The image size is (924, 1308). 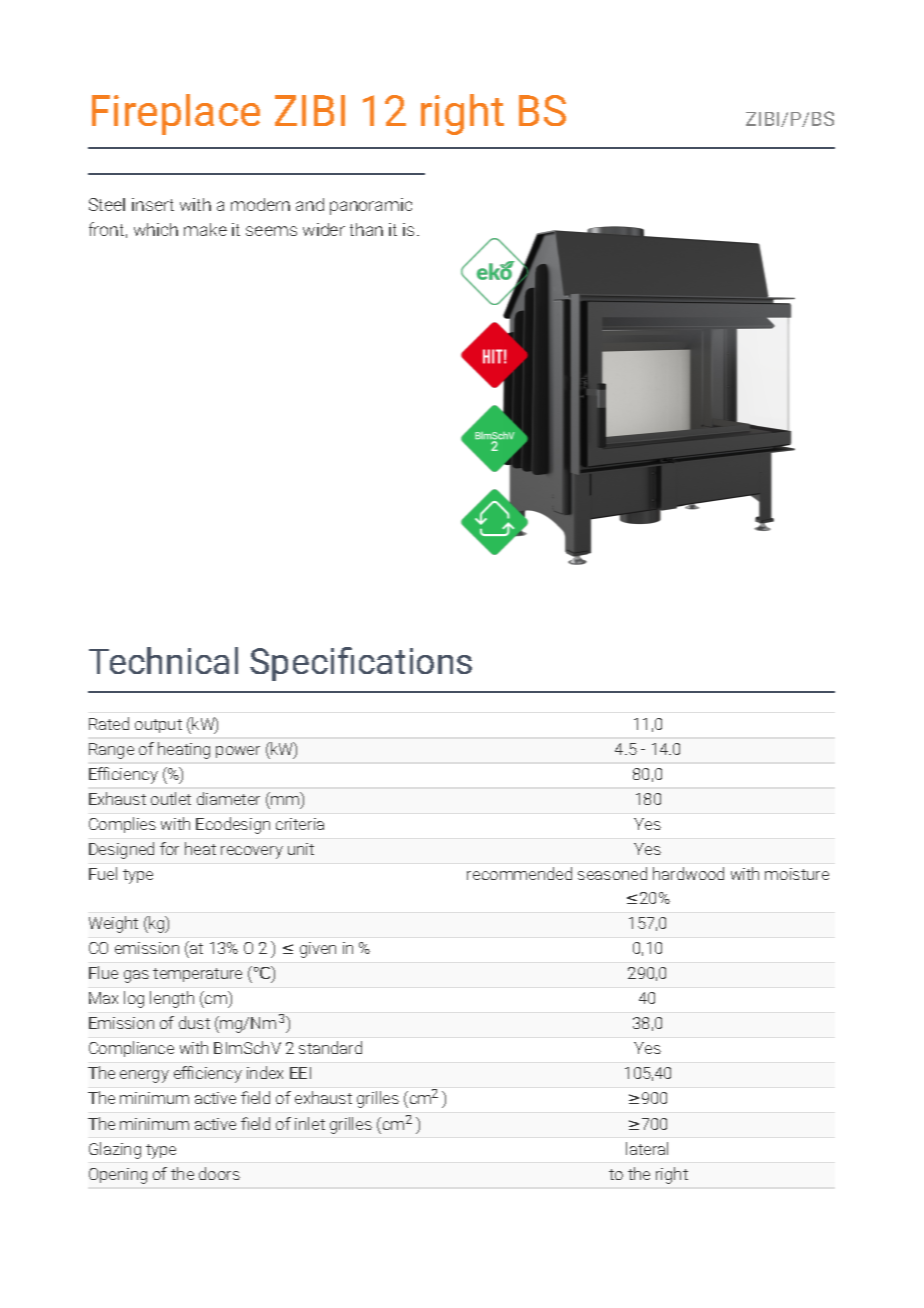 What do you see at coordinates (219, 1173) in the document?
I see `doors` at bounding box center [219, 1173].
